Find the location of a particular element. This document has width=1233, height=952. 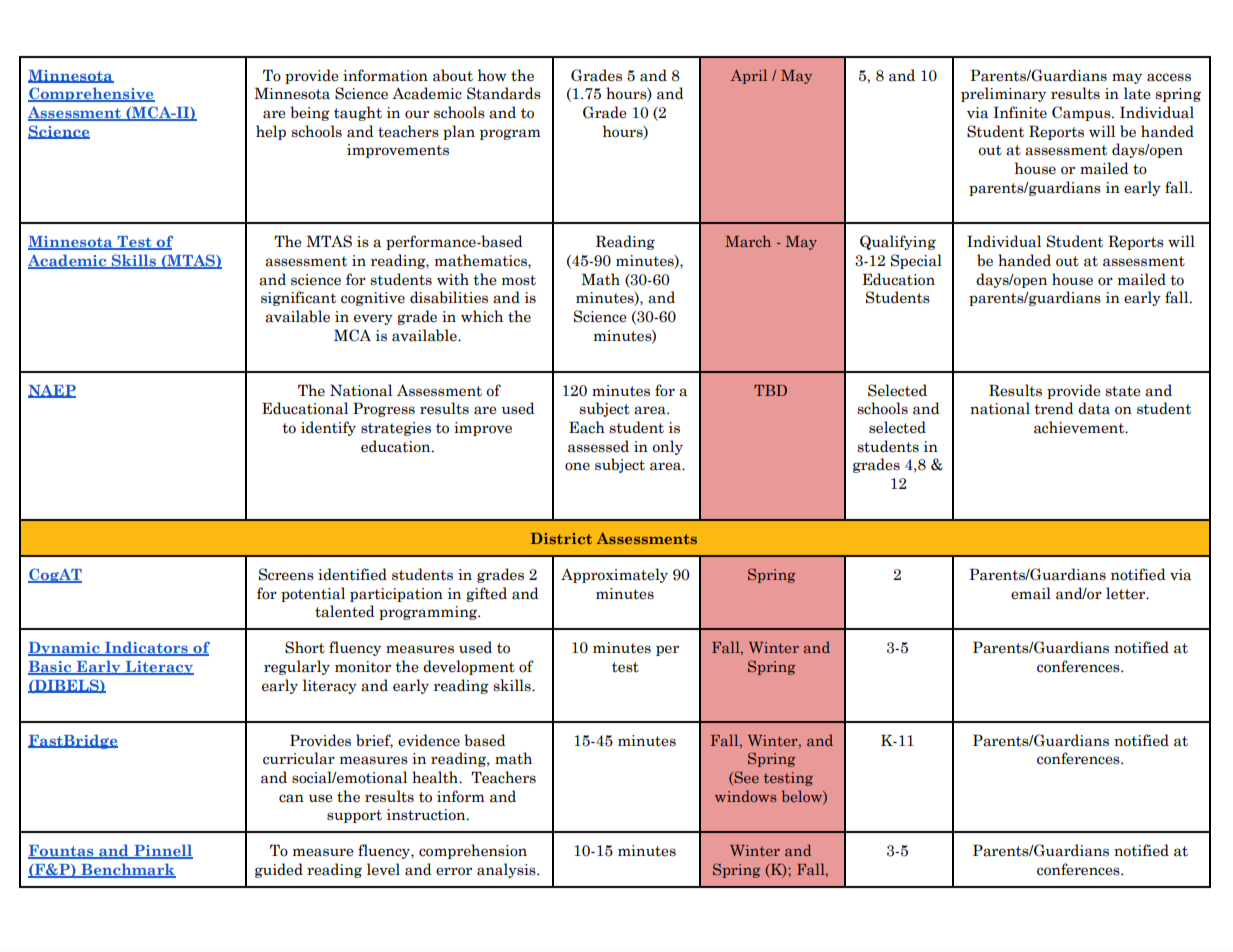

one is located at coordinates (577, 466).
